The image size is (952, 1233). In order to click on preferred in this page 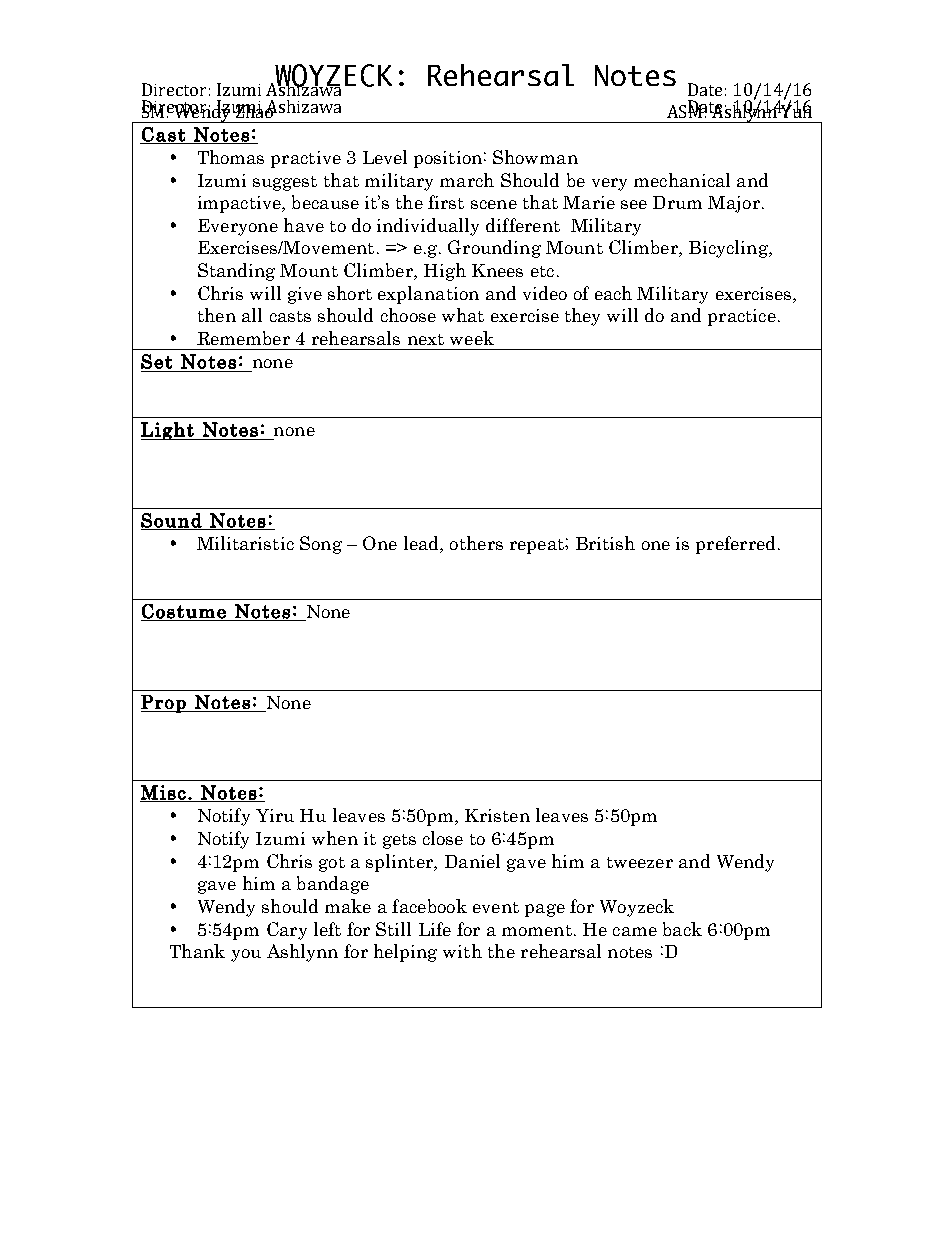, I will do `click(735, 545)`.
